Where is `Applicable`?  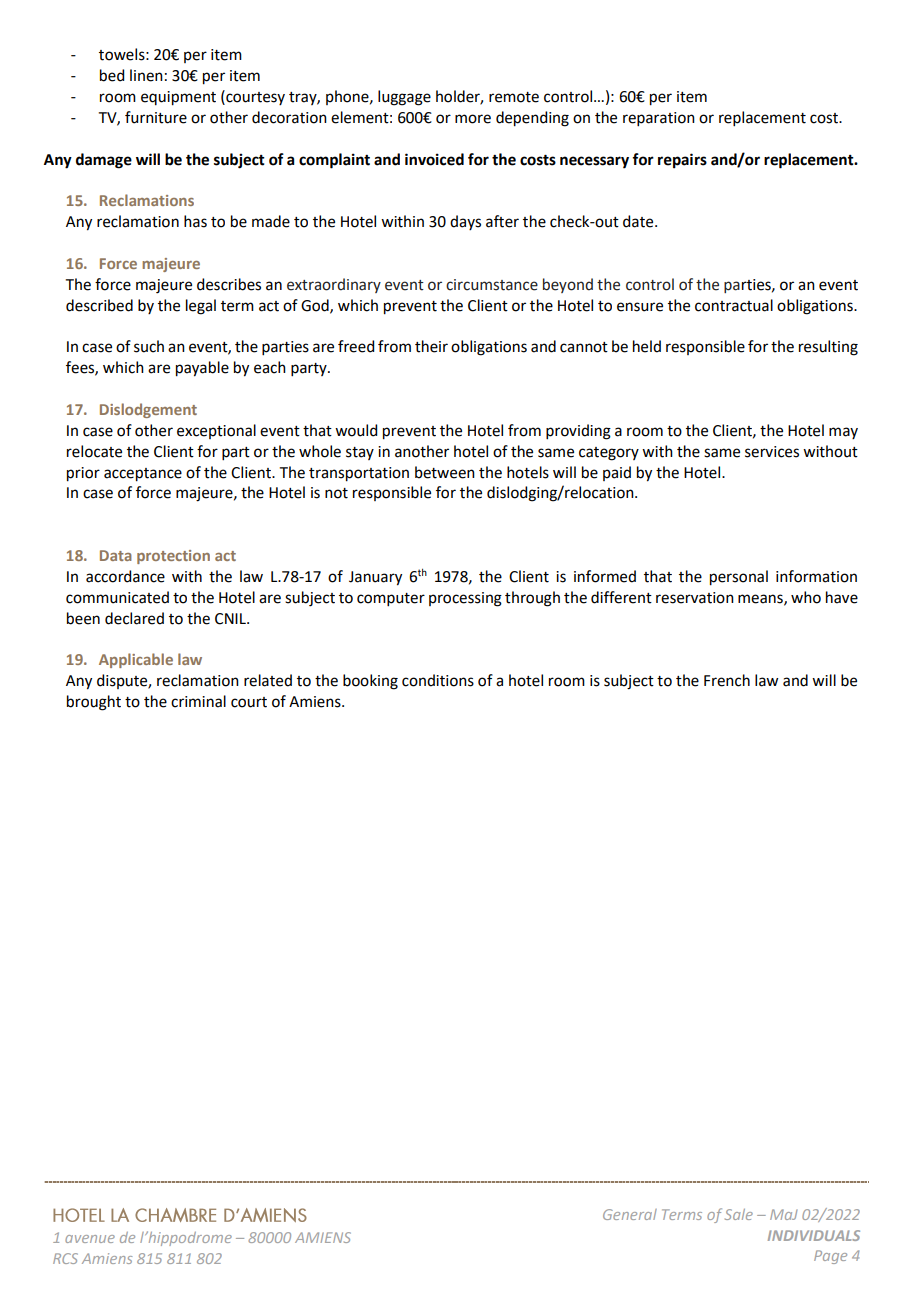
Applicable is located at coordinates (136, 660).
